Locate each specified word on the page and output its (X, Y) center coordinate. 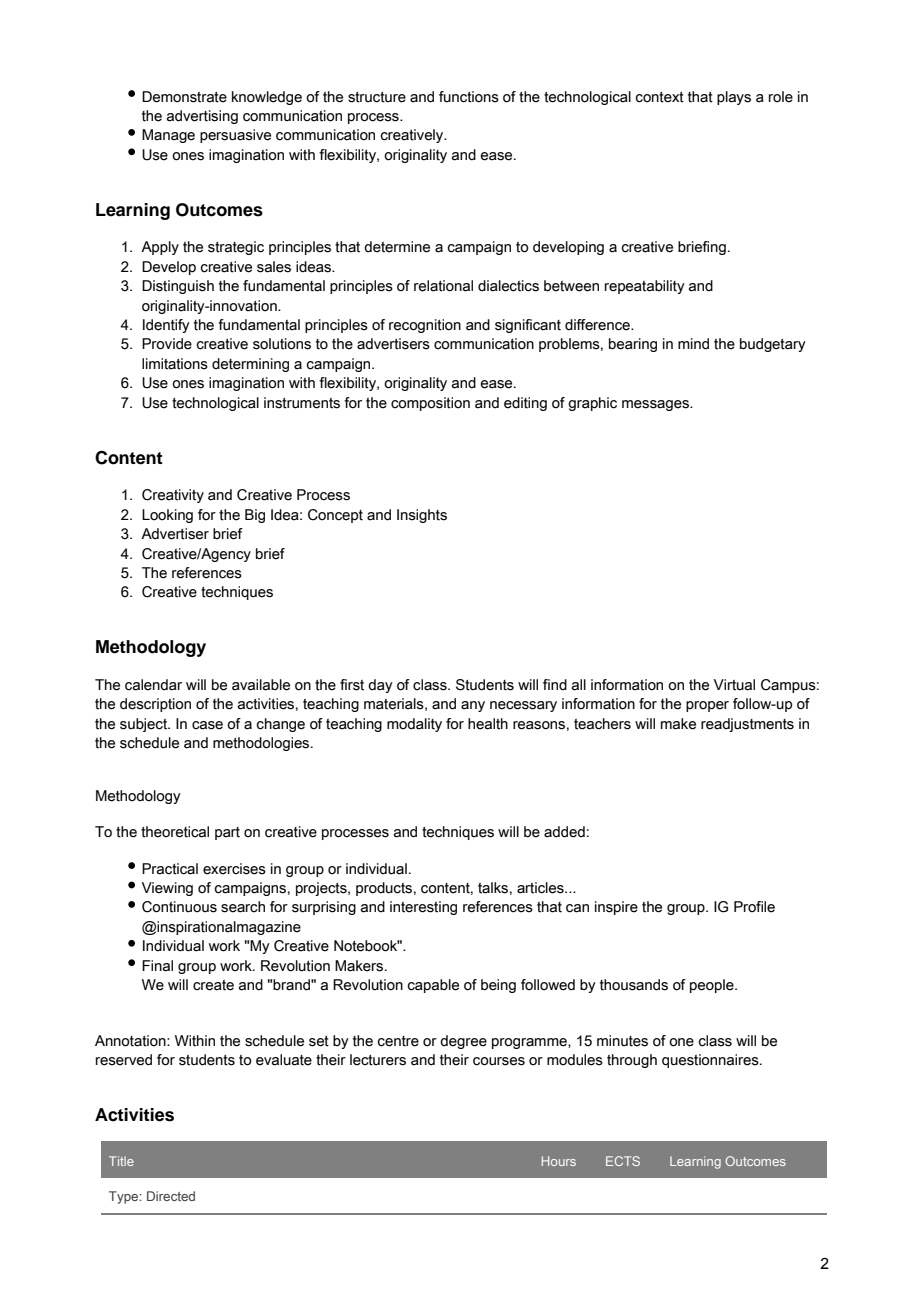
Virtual (734, 685)
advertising (202, 117)
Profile (754, 907)
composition (430, 404)
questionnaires (711, 1061)
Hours (559, 1161)
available (261, 685)
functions (469, 97)
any (473, 706)
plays (734, 98)
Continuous (179, 907)
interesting (423, 908)
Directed (171, 1196)
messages (656, 405)
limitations (175, 364)
